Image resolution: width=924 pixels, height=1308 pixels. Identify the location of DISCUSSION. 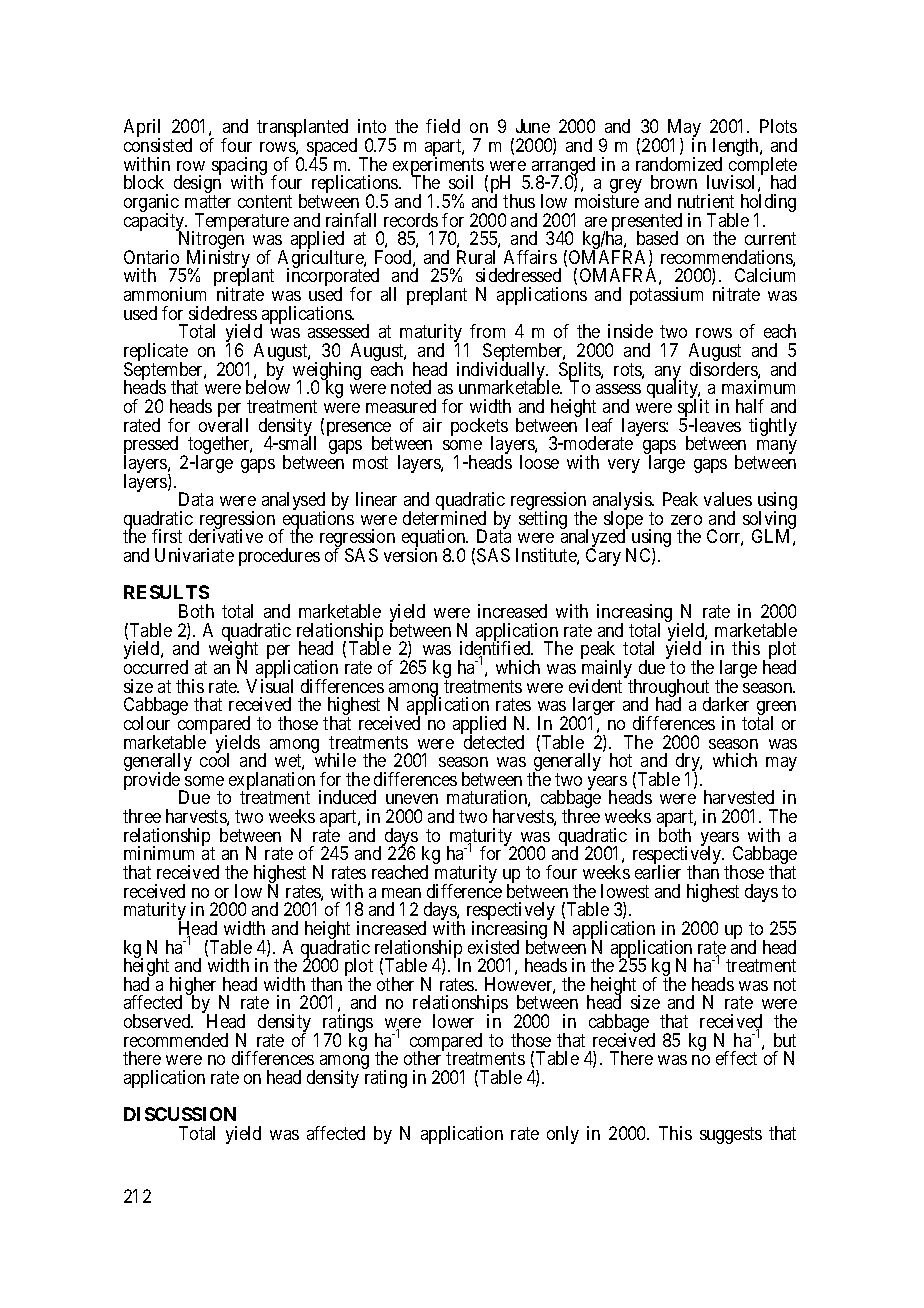
(180, 1114).
